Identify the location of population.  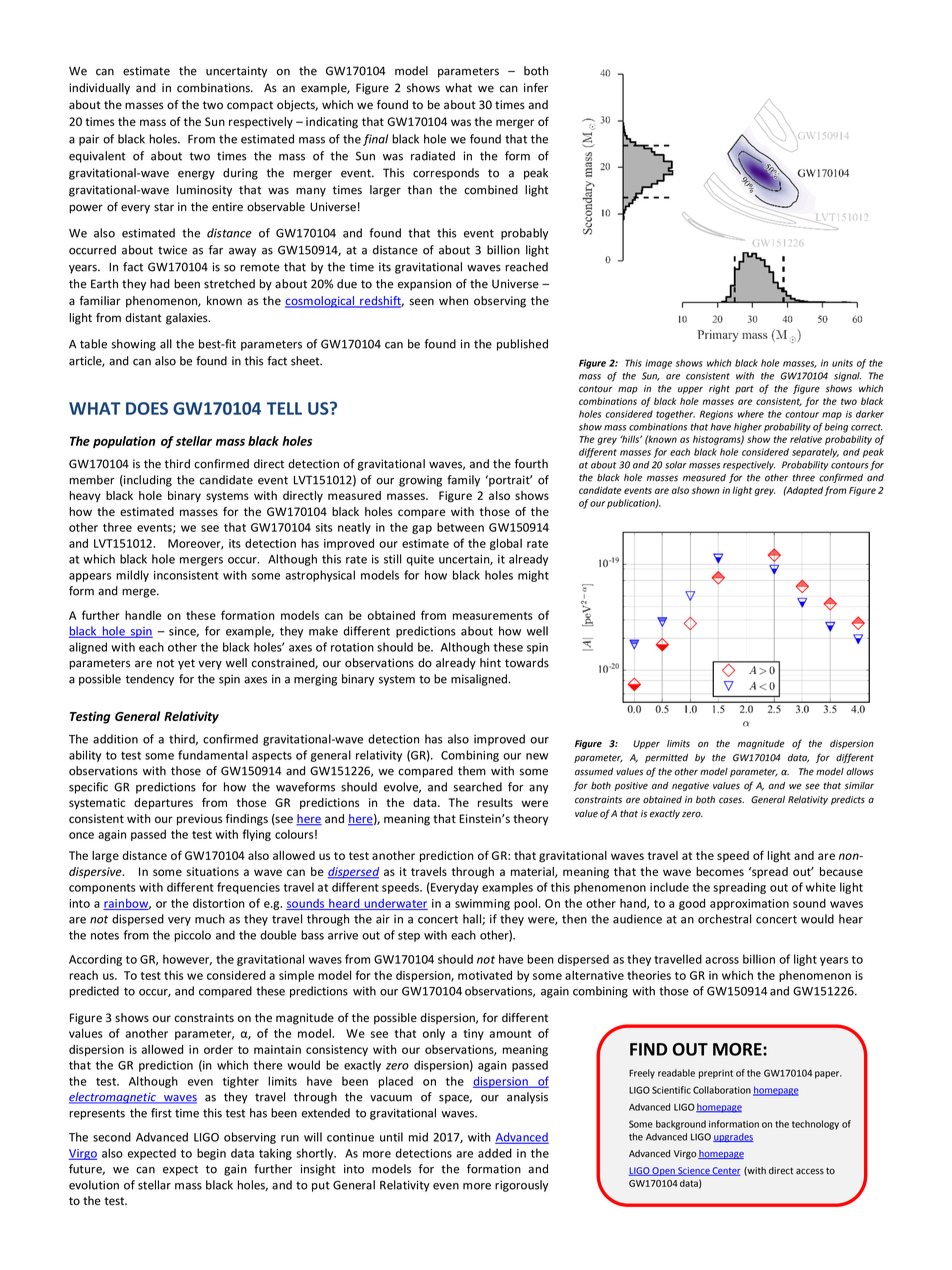
(124, 442).
